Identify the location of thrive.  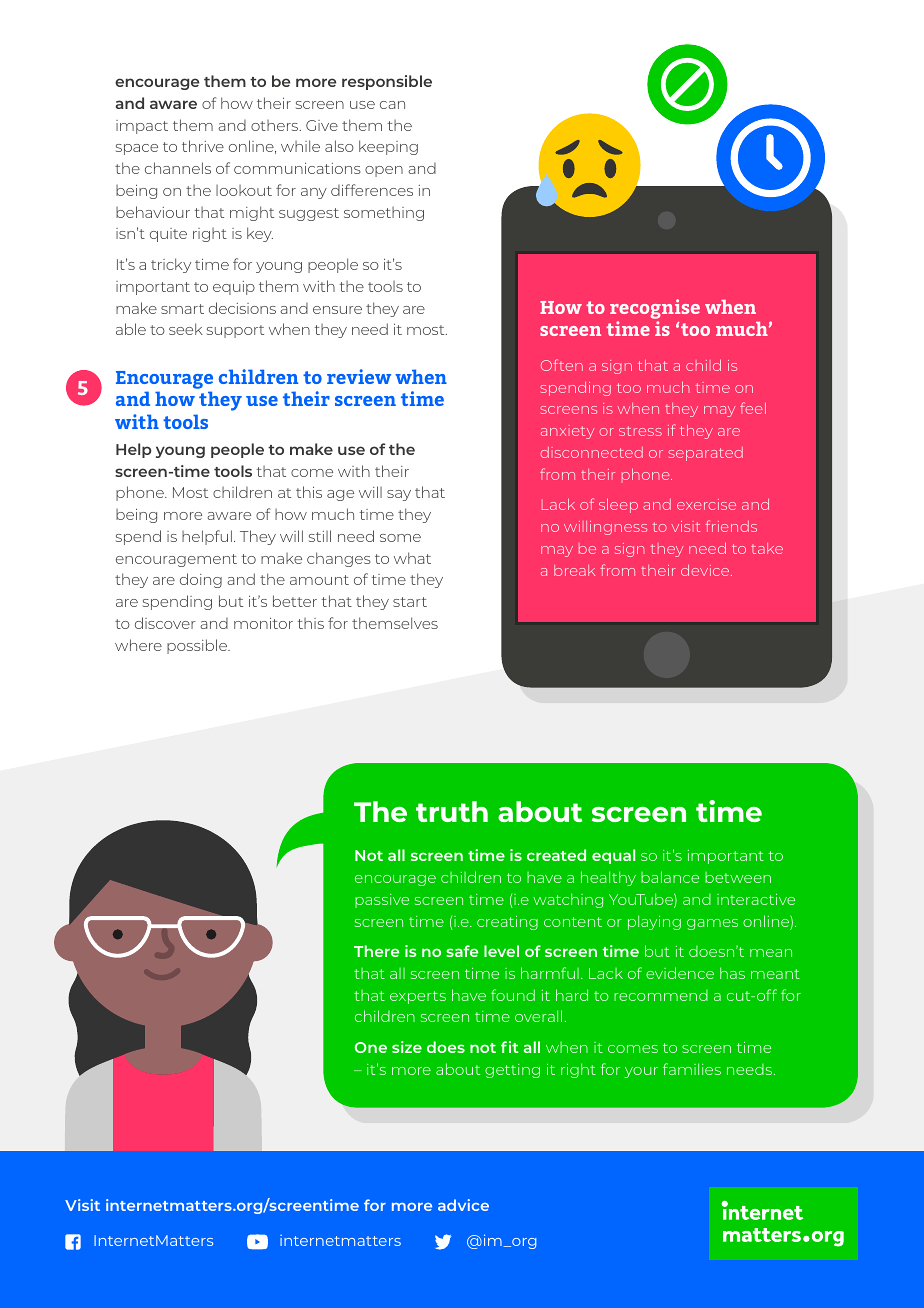
(203, 146).
